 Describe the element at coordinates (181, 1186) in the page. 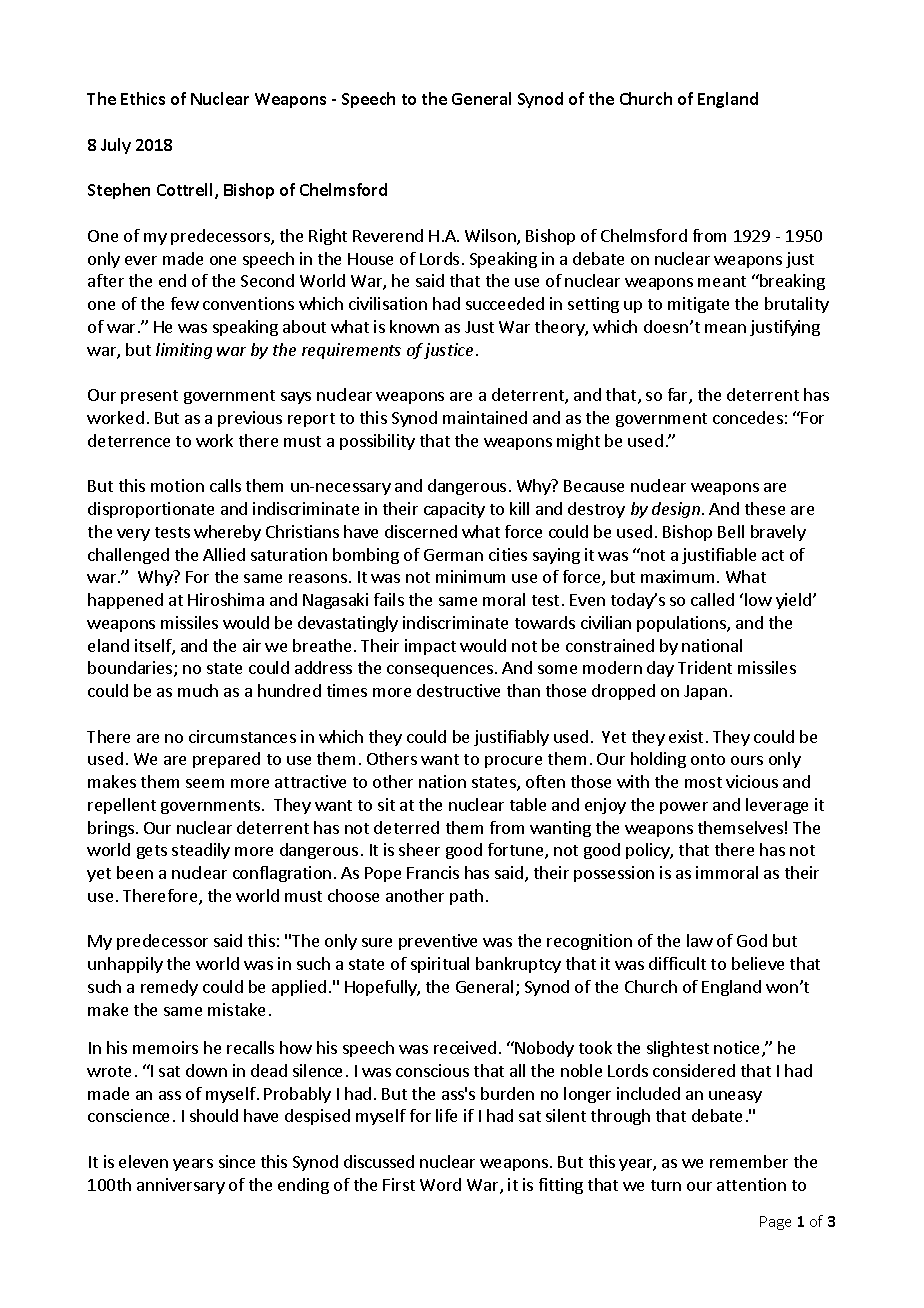

I see `anniversary` at that location.
